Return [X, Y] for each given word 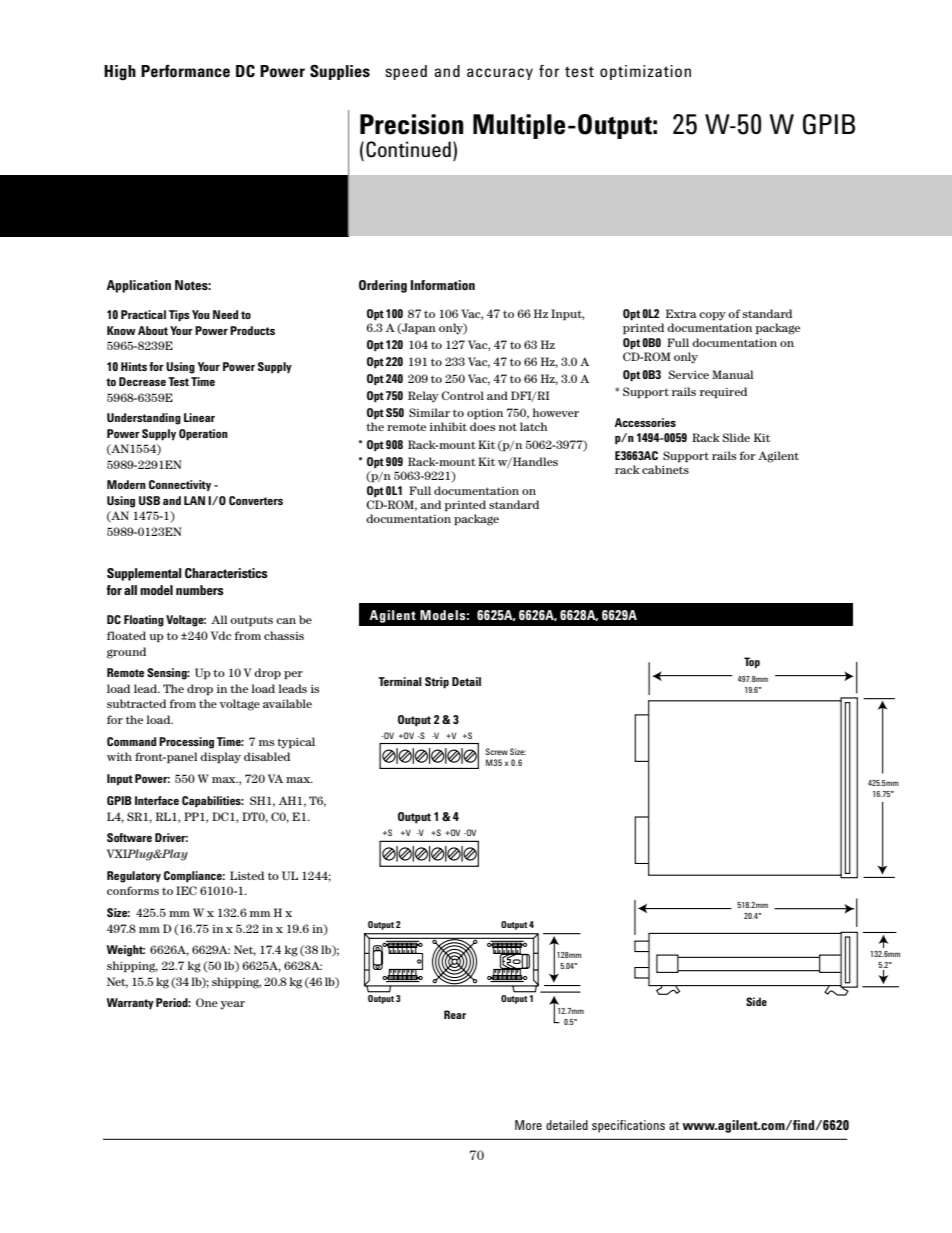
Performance [185, 71]
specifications [628, 1126]
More [528, 1125]
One [207, 1002]
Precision [412, 124]
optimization [645, 72]
